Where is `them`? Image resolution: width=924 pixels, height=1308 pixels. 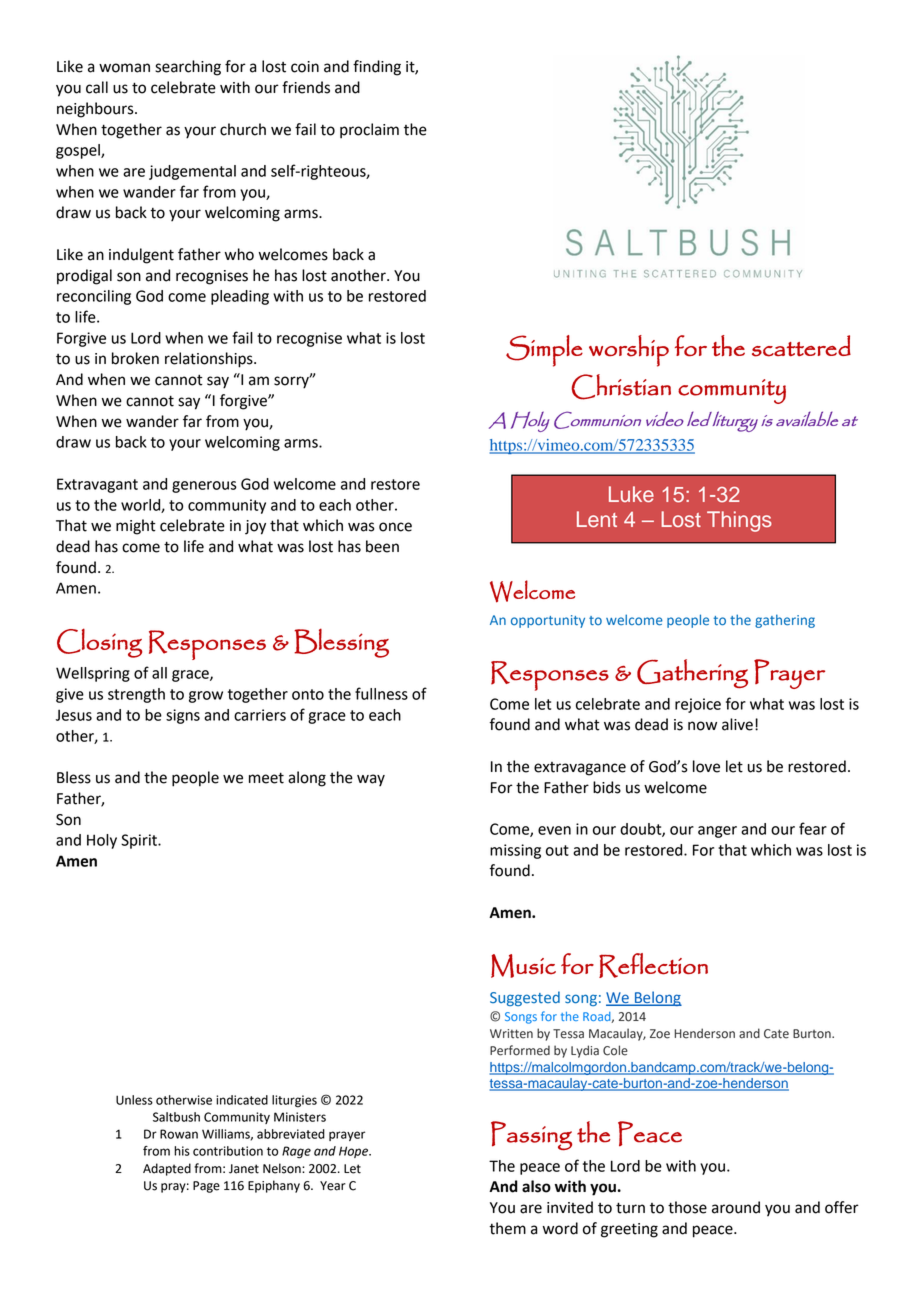 them is located at coordinates (507, 1228).
